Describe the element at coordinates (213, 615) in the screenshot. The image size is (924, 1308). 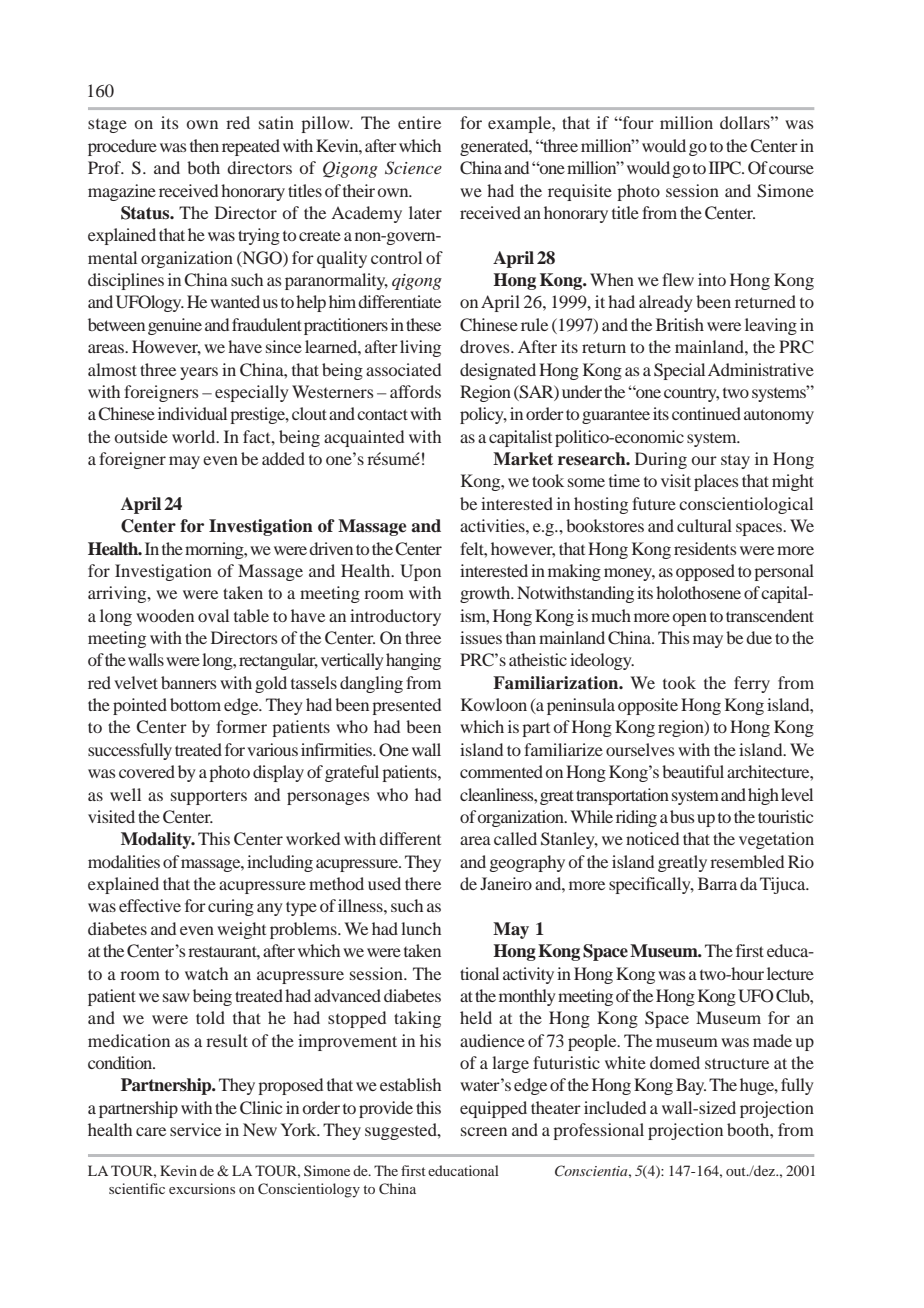
I see `oval` at that location.
